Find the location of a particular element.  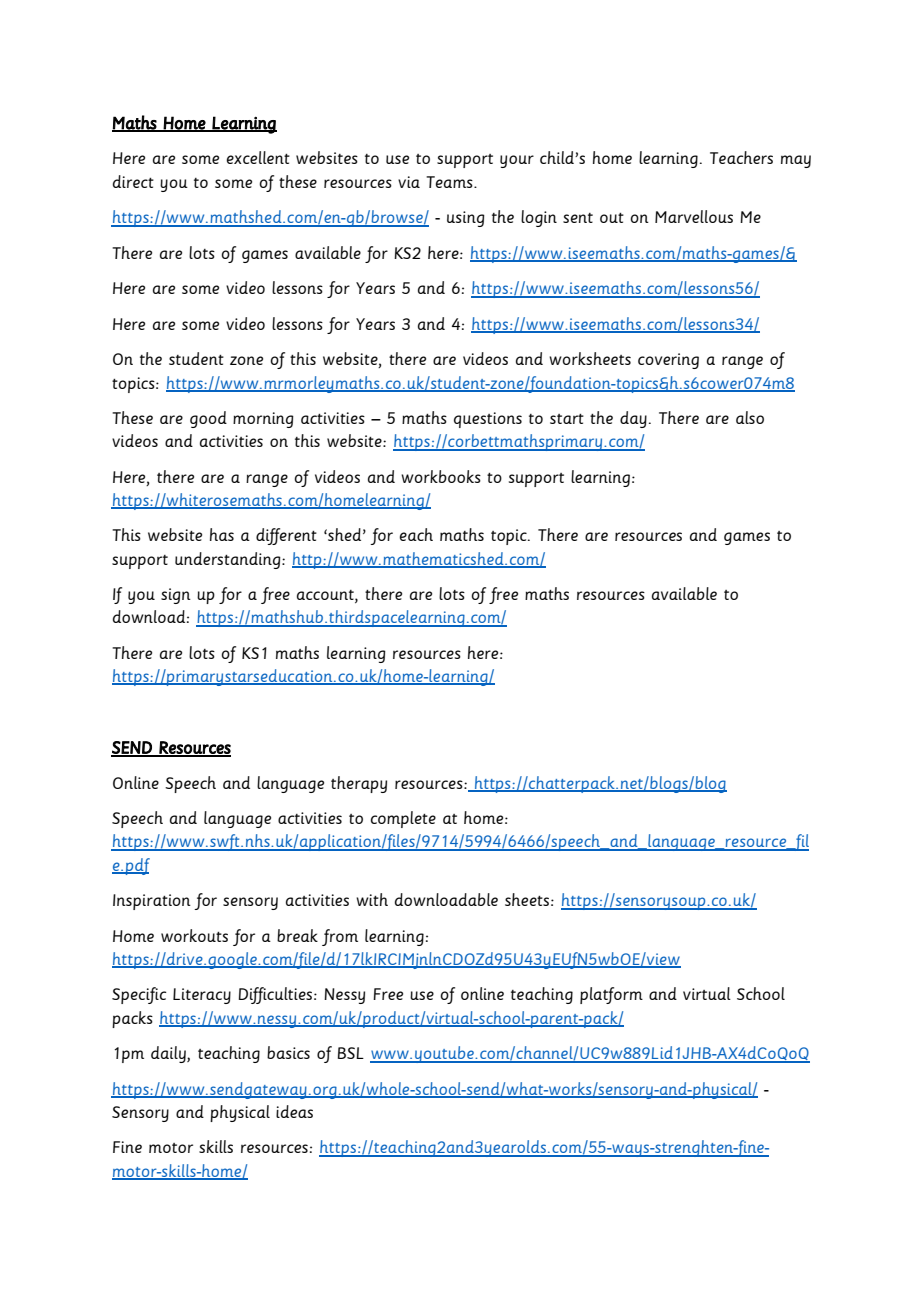

daily is located at coordinates (169, 1054).
